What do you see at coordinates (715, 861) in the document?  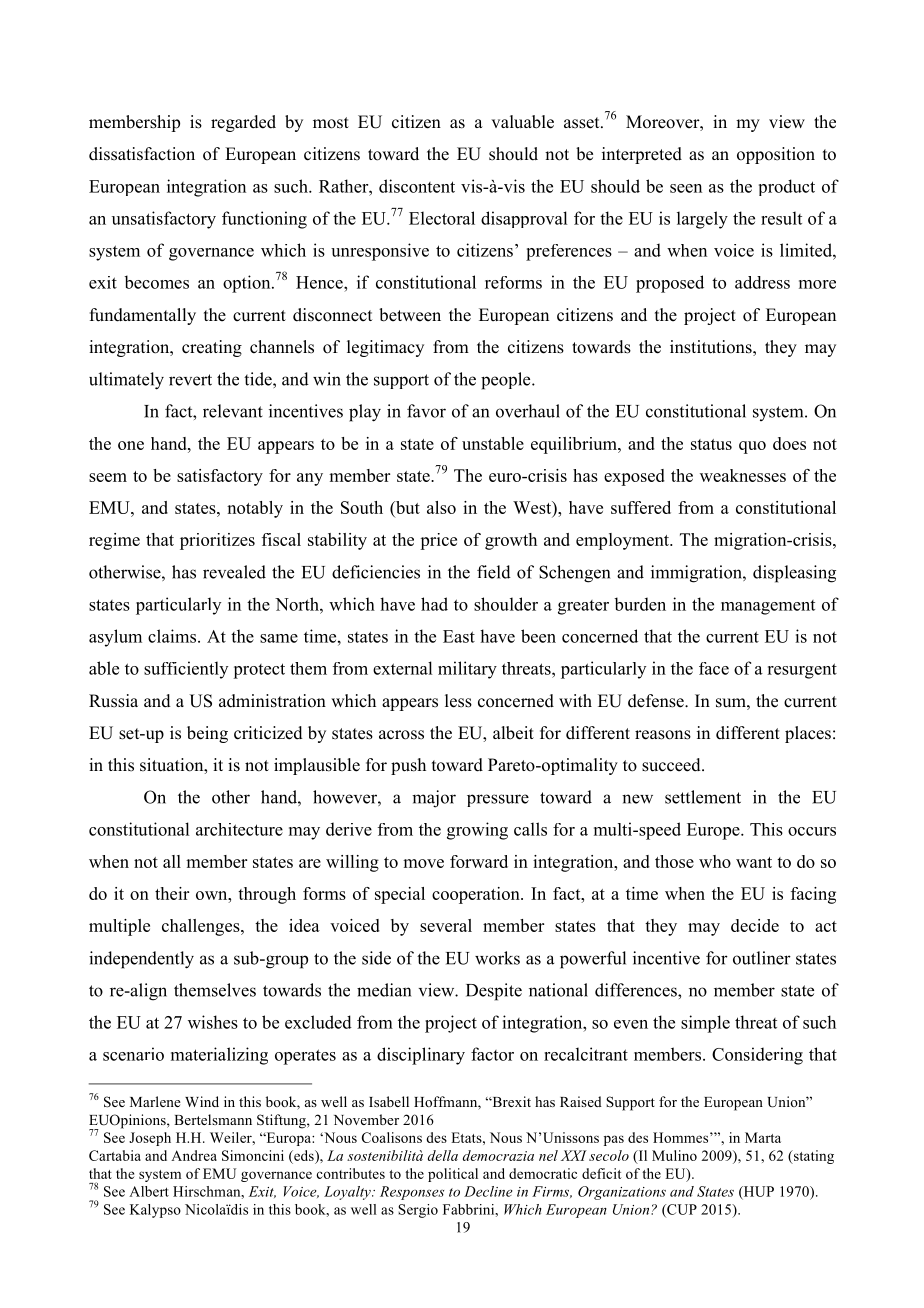 I see `who` at bounding box center [715, 861].
